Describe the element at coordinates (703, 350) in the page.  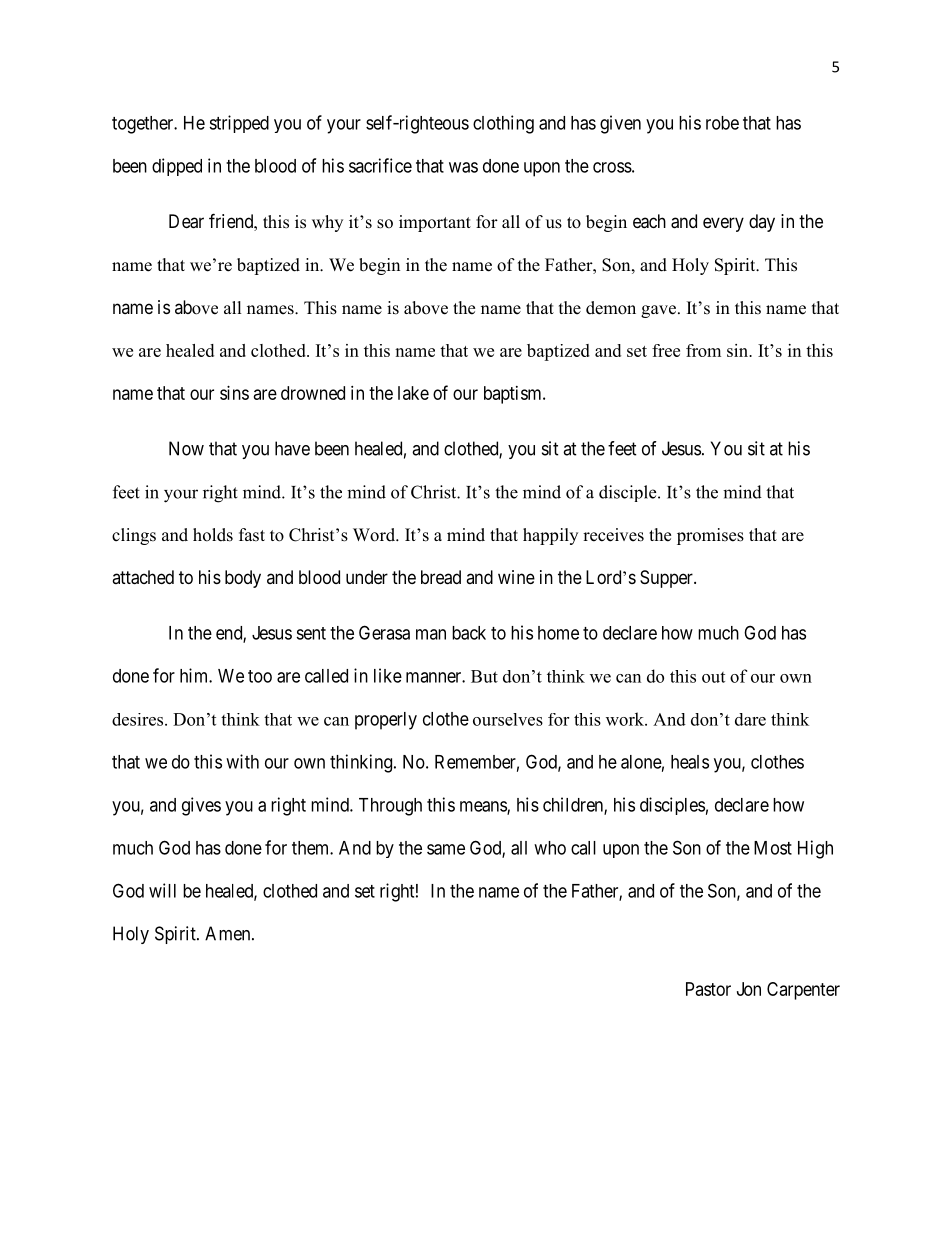
I see `from` at that location.
